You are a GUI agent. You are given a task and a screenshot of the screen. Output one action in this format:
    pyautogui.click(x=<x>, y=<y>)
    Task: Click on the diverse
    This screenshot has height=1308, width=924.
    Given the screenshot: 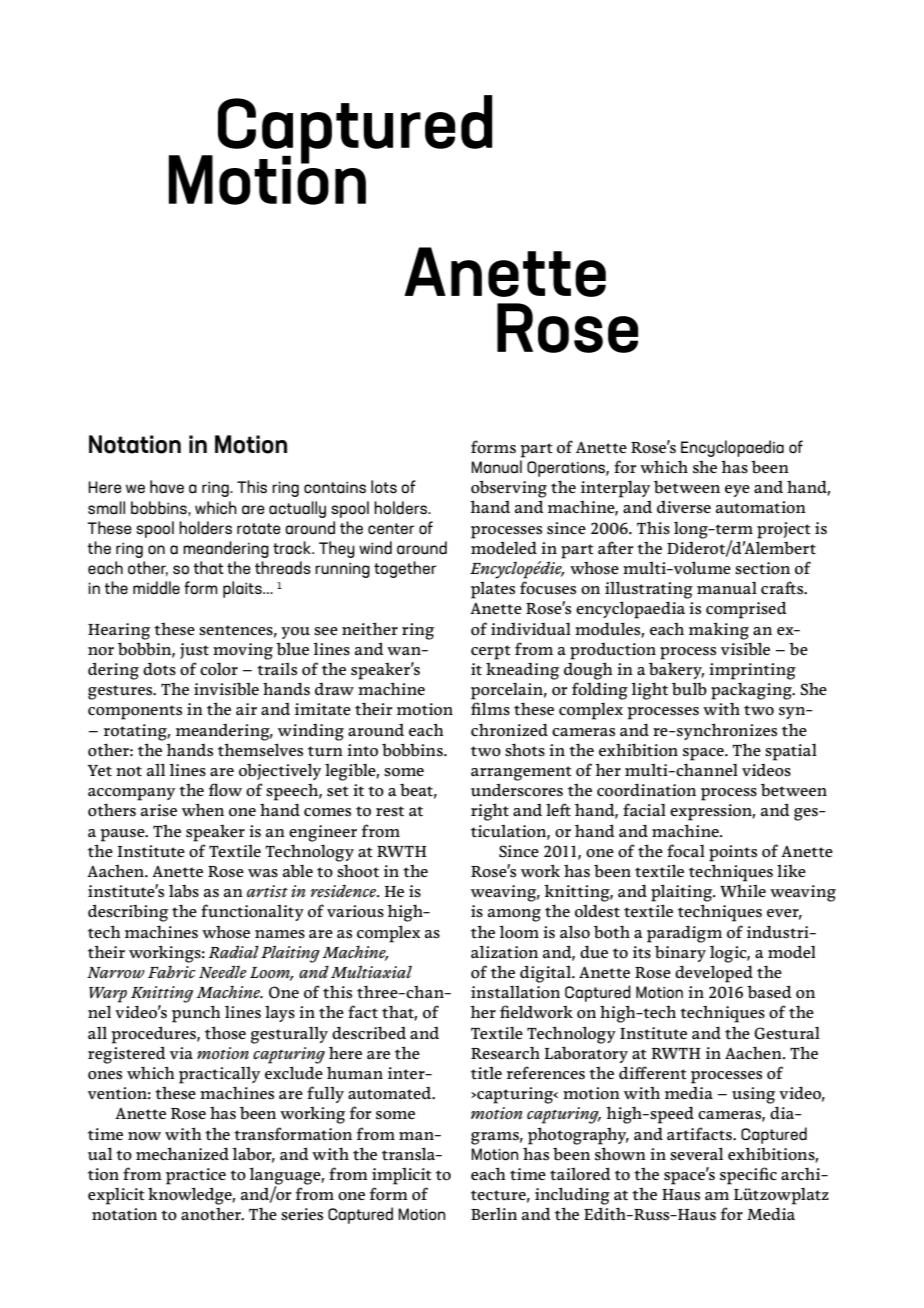 What is the action you would take?
    pyautogui.click(x=684, y=507)
